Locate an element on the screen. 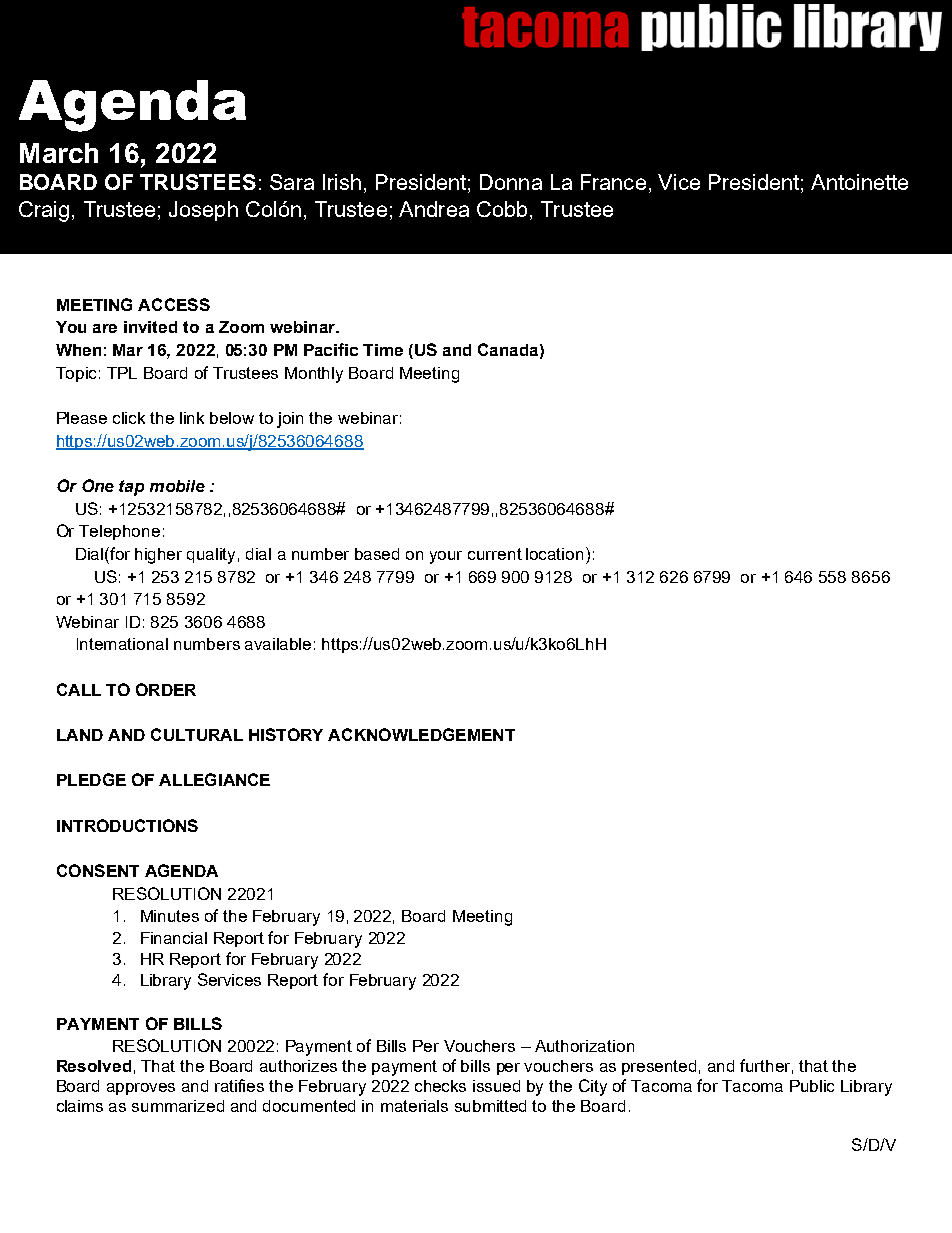 This screenshot has width=952, height=1233. International is located at coordinates (122, 644).
